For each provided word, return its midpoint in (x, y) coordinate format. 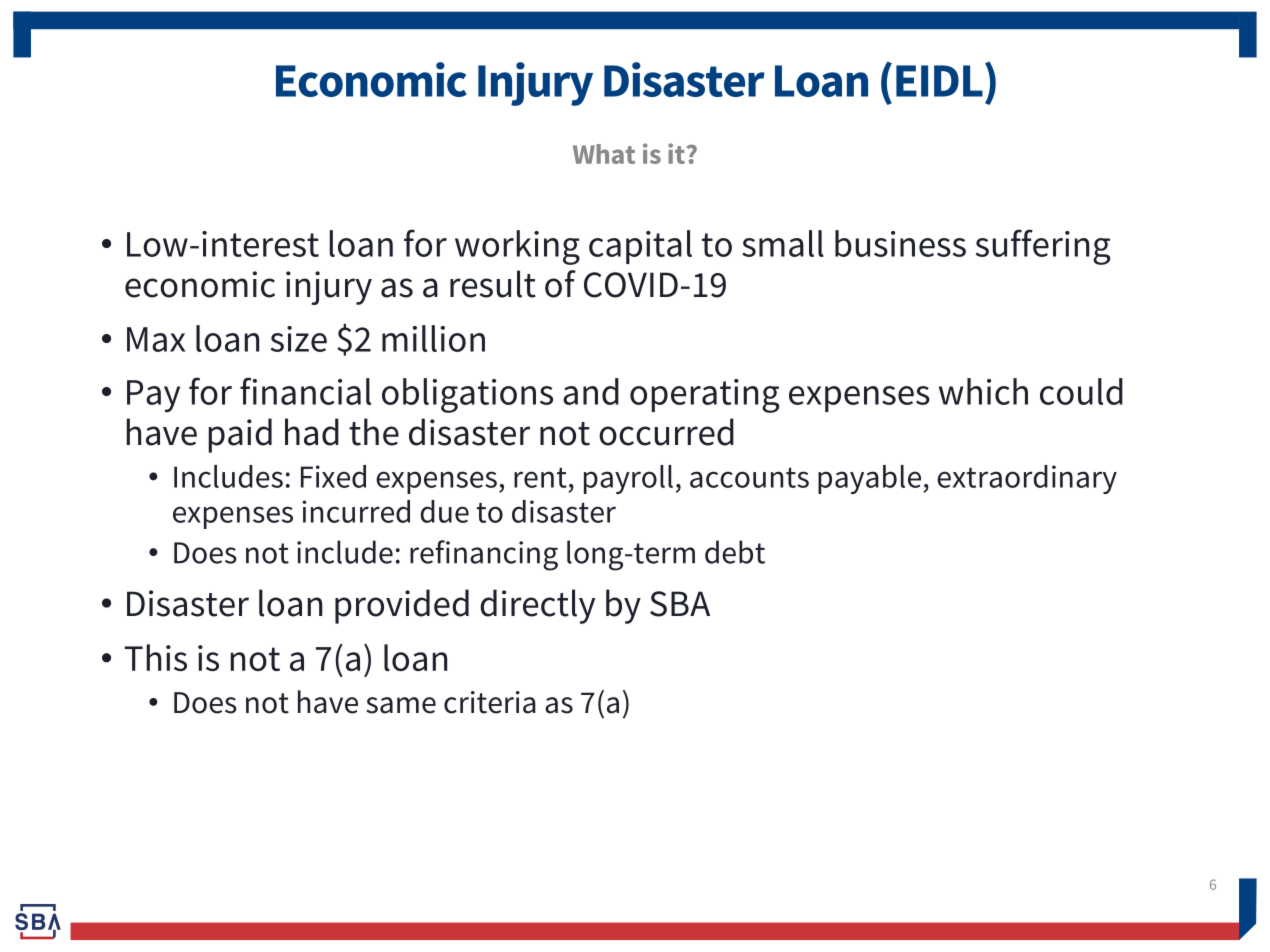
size (299, 339)
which (983, 391)
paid (240, 435)
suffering (1043, 247)
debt (735, 552)
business (900, 243)
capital (640, 247)
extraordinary (1027, 479)
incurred (356, 511)
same (401, 705)
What (604, 154)
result (493, 284)
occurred (666, 432)
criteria (490, 702)
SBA (680, 604)
